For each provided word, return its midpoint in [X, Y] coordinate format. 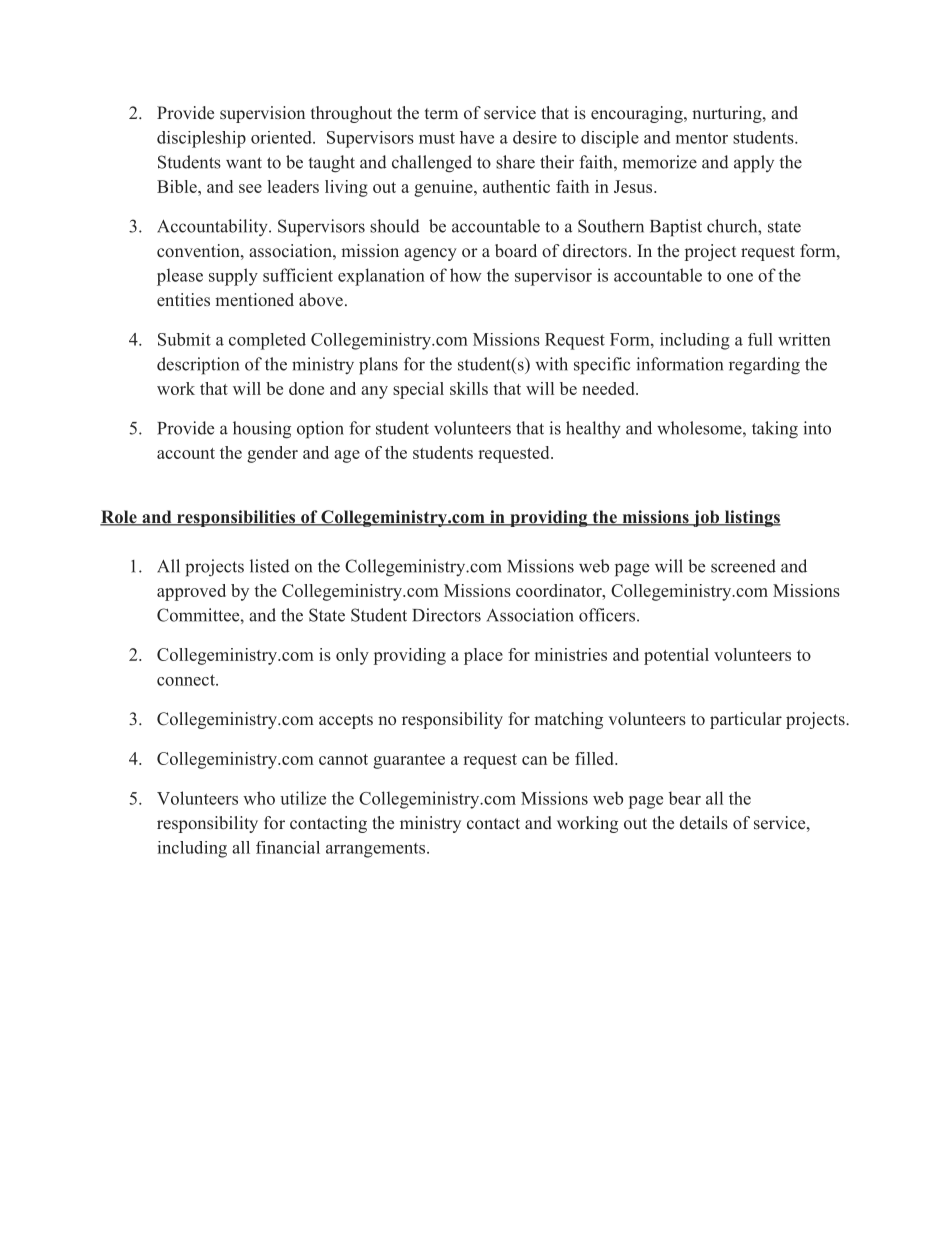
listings [751, 518]
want [244, 163]
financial [288, 847]
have [477, 137]
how [466, 275]
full [760, 339]
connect [187, 680]
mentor [702, 138]
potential [676, 656]
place [483, 656]
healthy [593, 430]
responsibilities [236, 518]
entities [183, 300]
